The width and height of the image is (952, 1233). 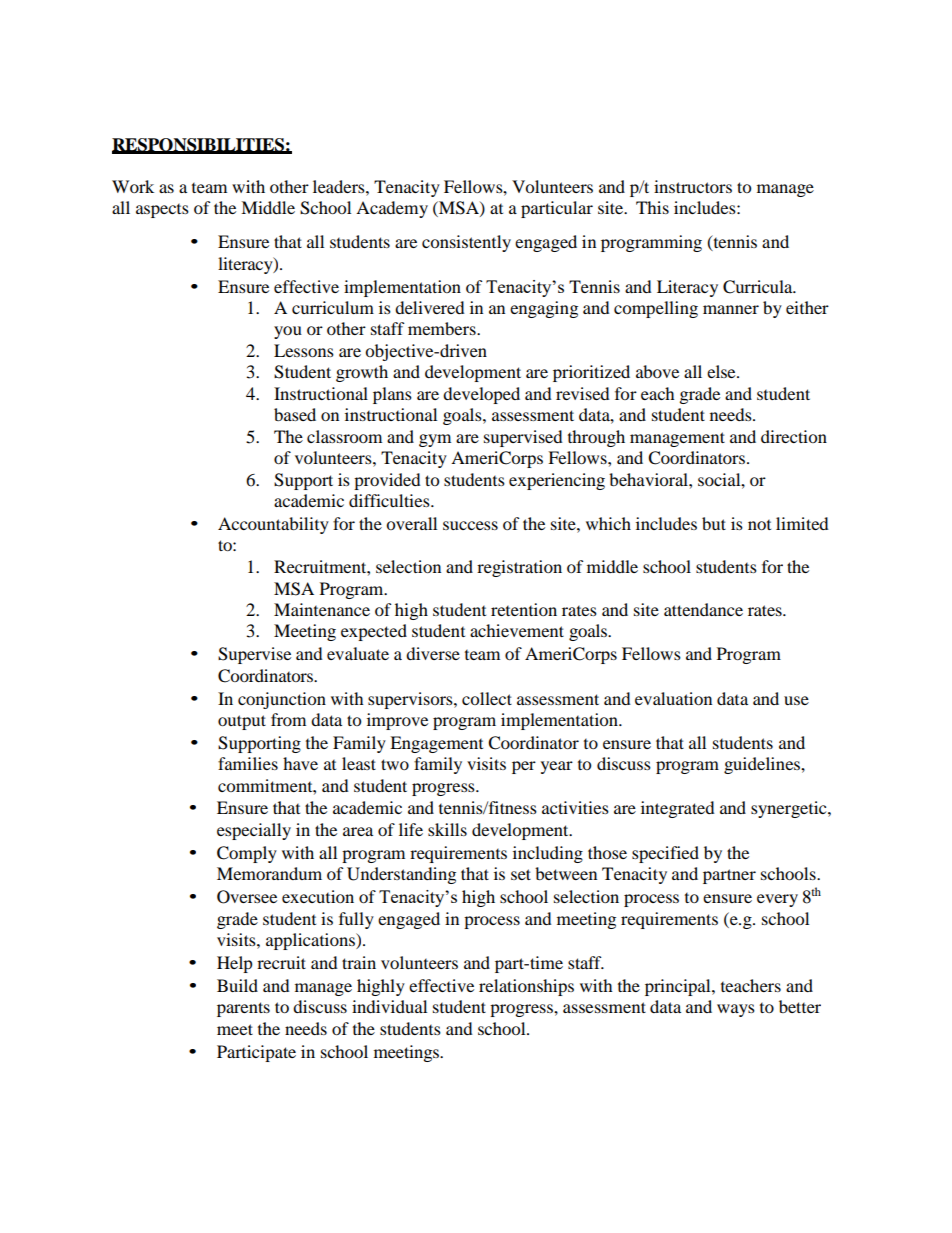 What do you see at coordinates (794, 436) in the image?
I see `direction` at bounding box center [794, 436].
